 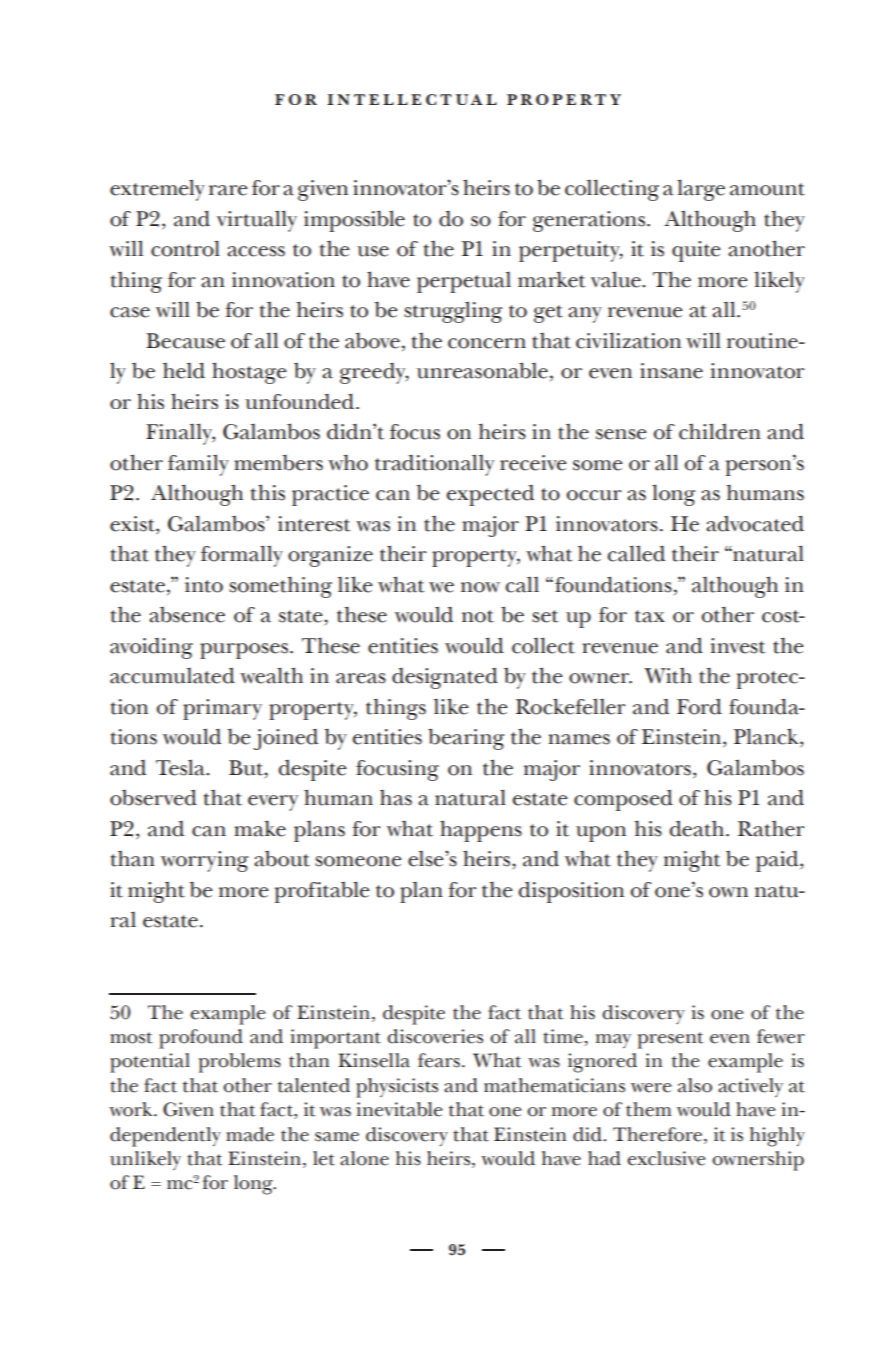 What do you see at coordinates (778, 861) in the page?
I see `paid` at bounding box center [778, 861].
